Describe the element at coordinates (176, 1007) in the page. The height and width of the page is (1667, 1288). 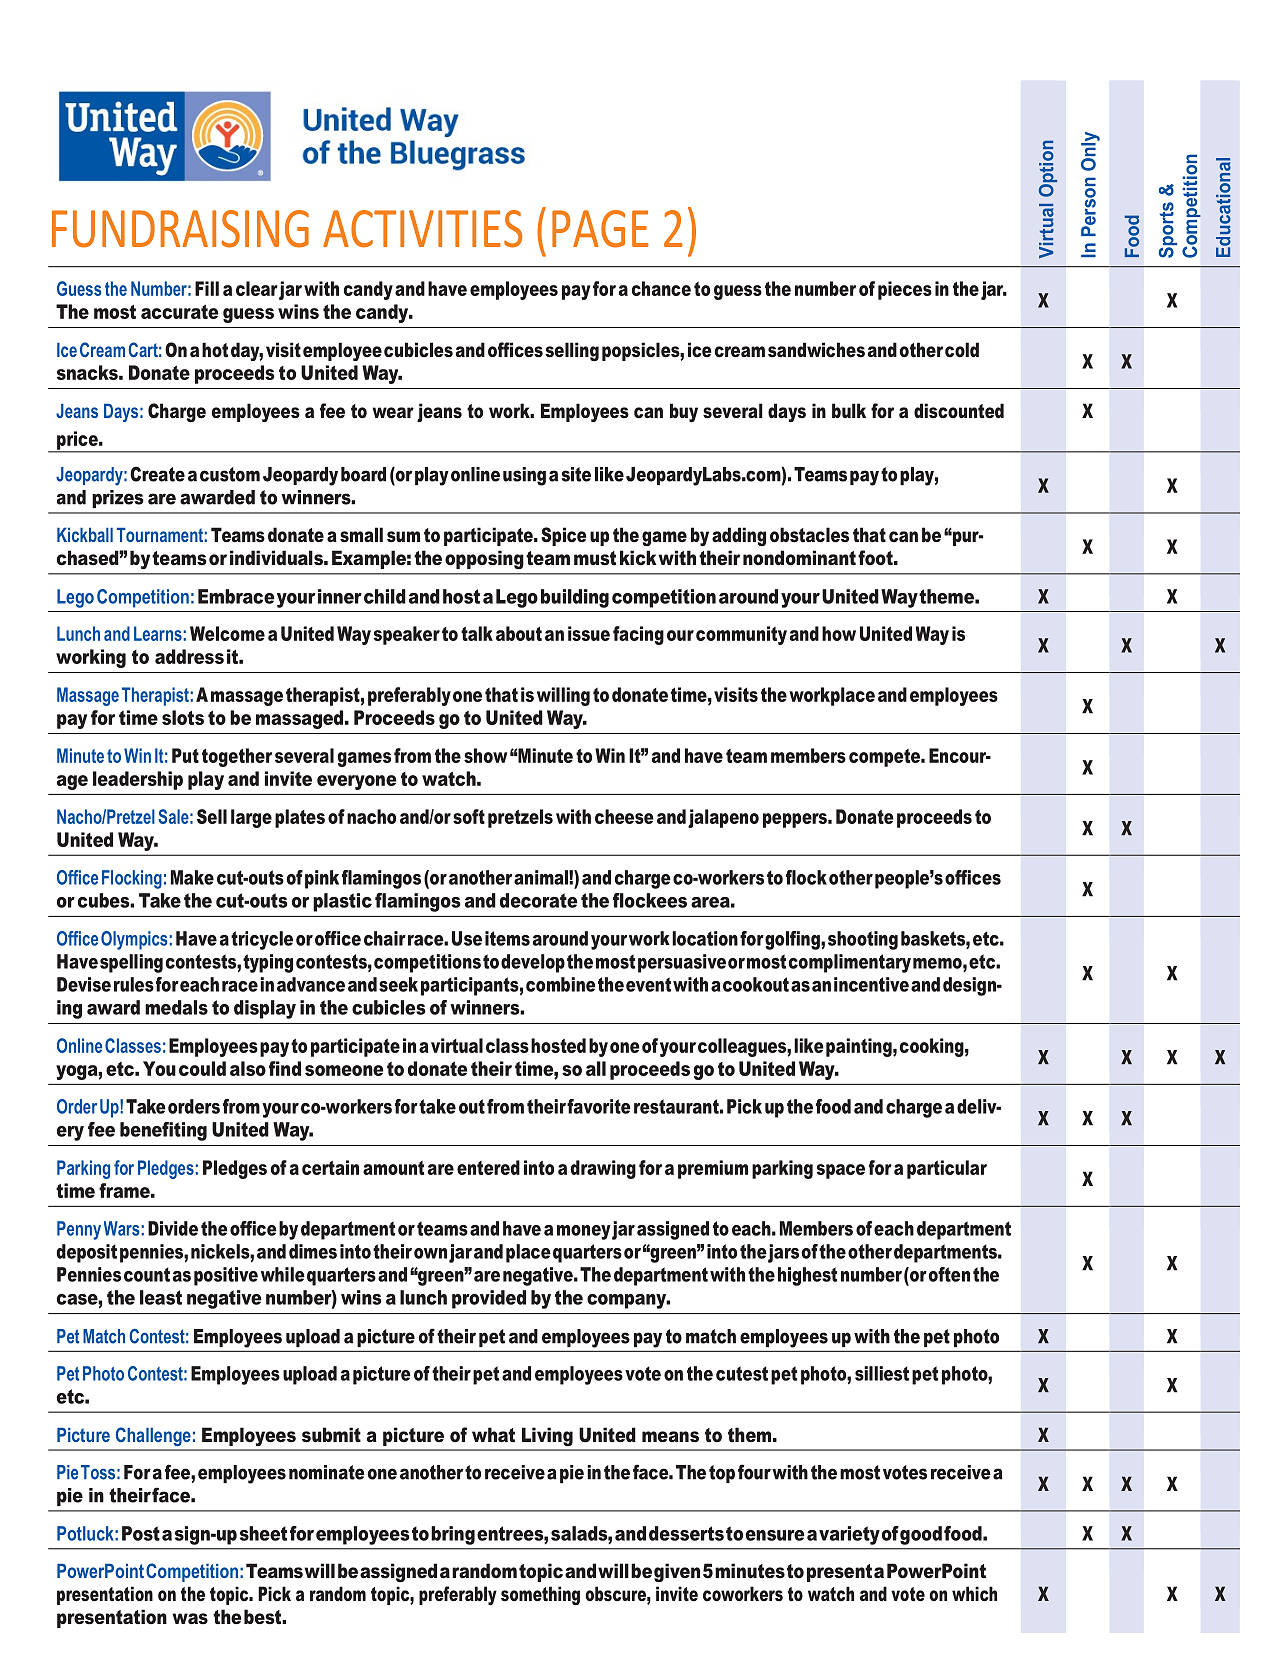
I see `medals` at that location.
